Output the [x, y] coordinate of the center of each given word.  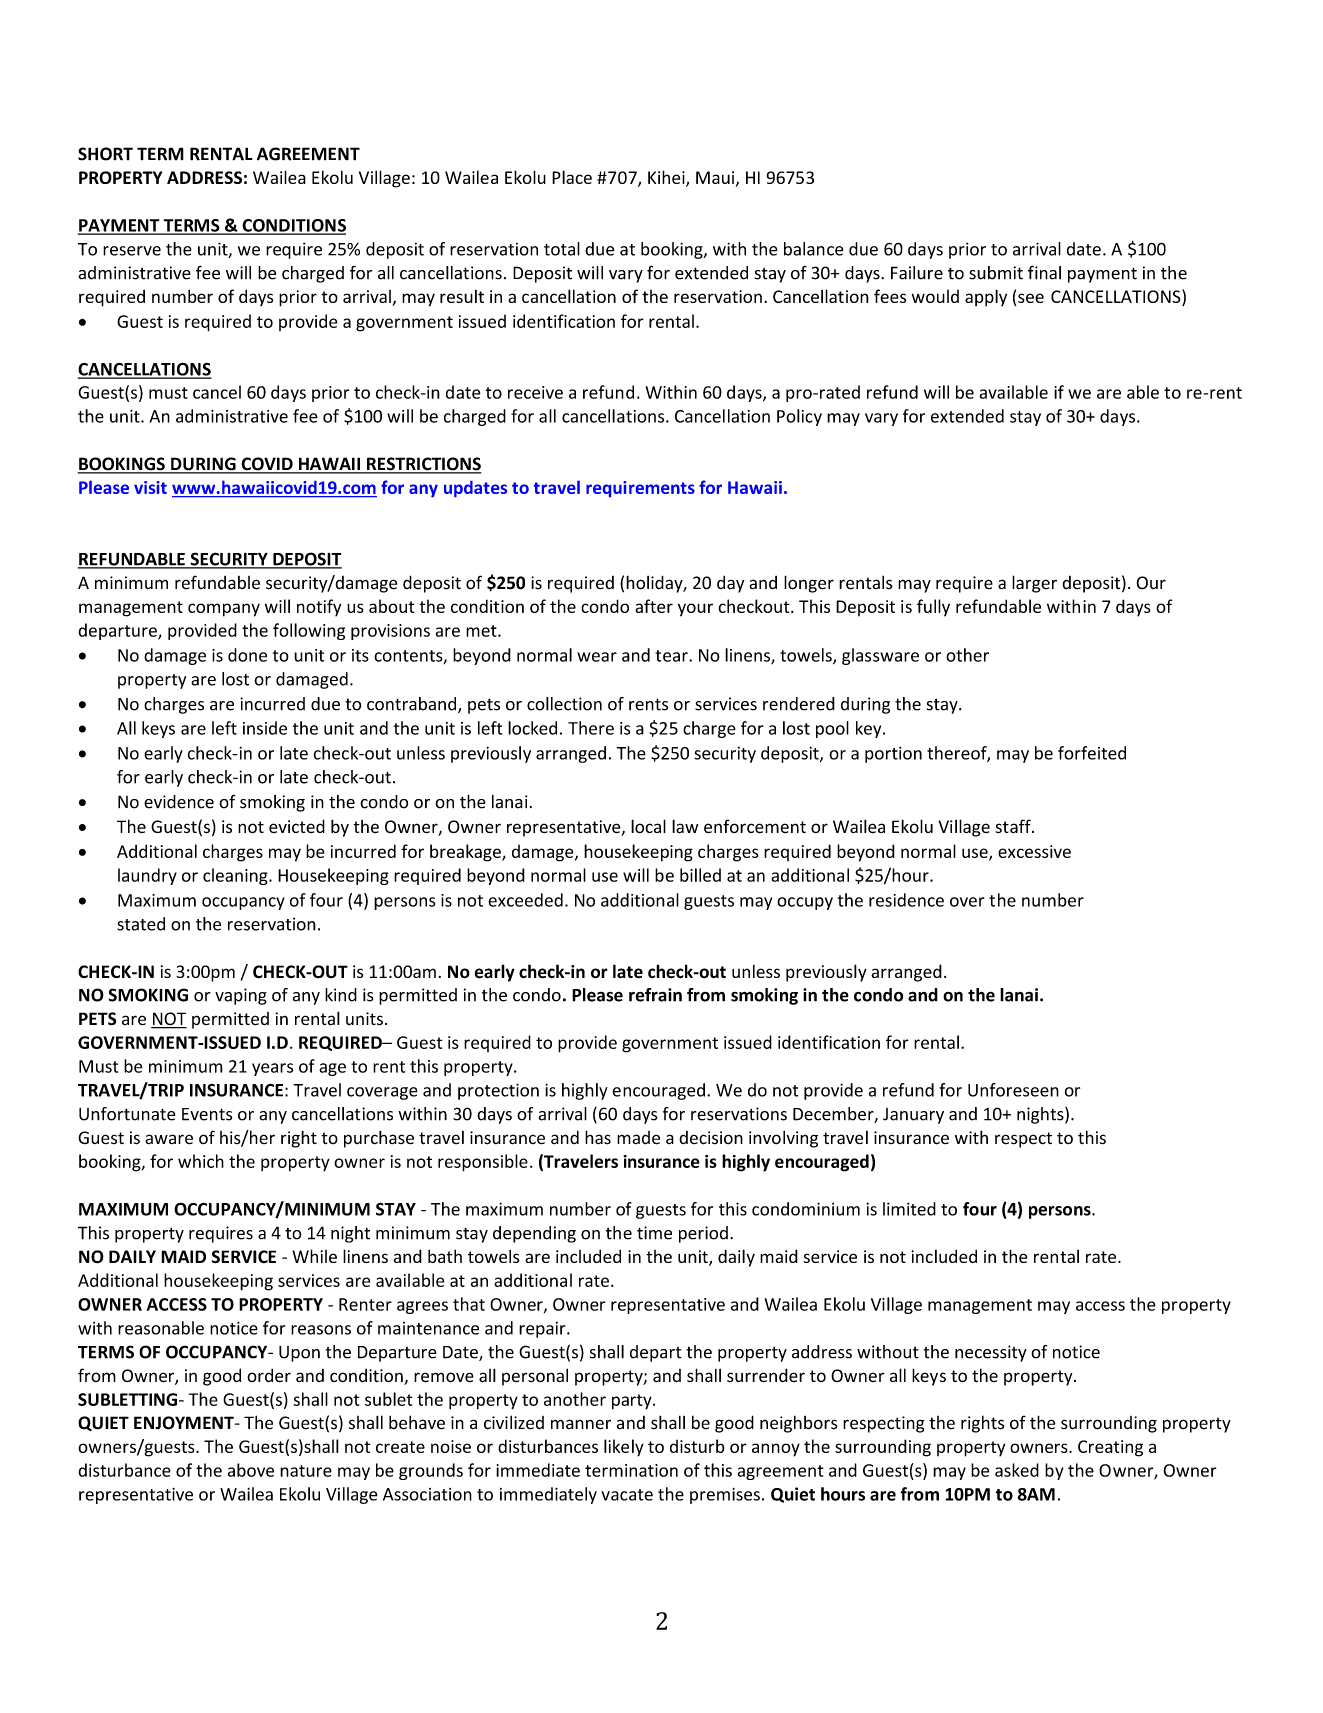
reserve [132, 251]
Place [572, 177]
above [251, 1470]
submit [996, 273]
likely [624, 1448]
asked [1017, 1470]
